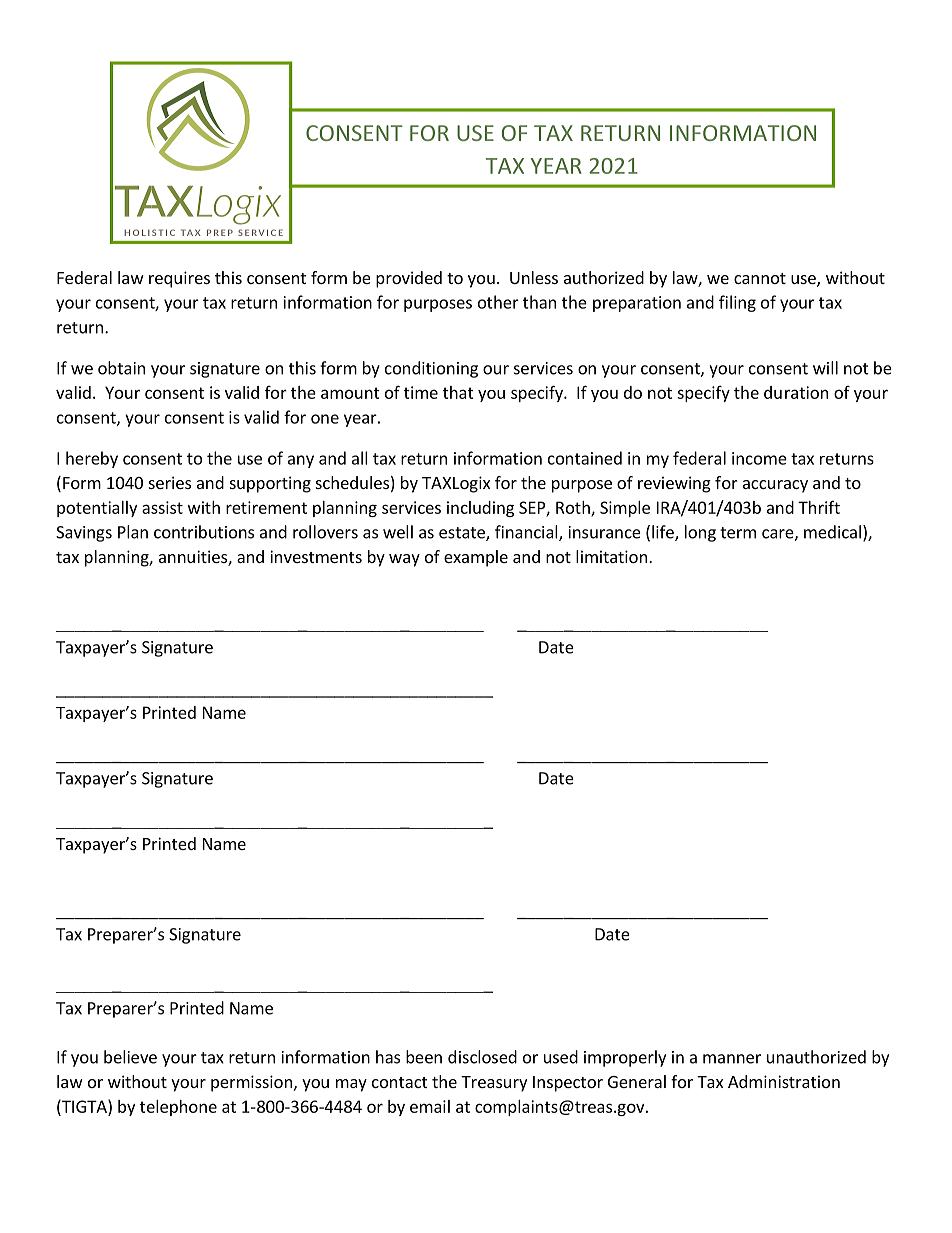 This screenshot has width=952, height=1233. What do you see at coordinates (784, 1081) in the screenshot?
I see `Administration` at bounding box center [784, 1081].
